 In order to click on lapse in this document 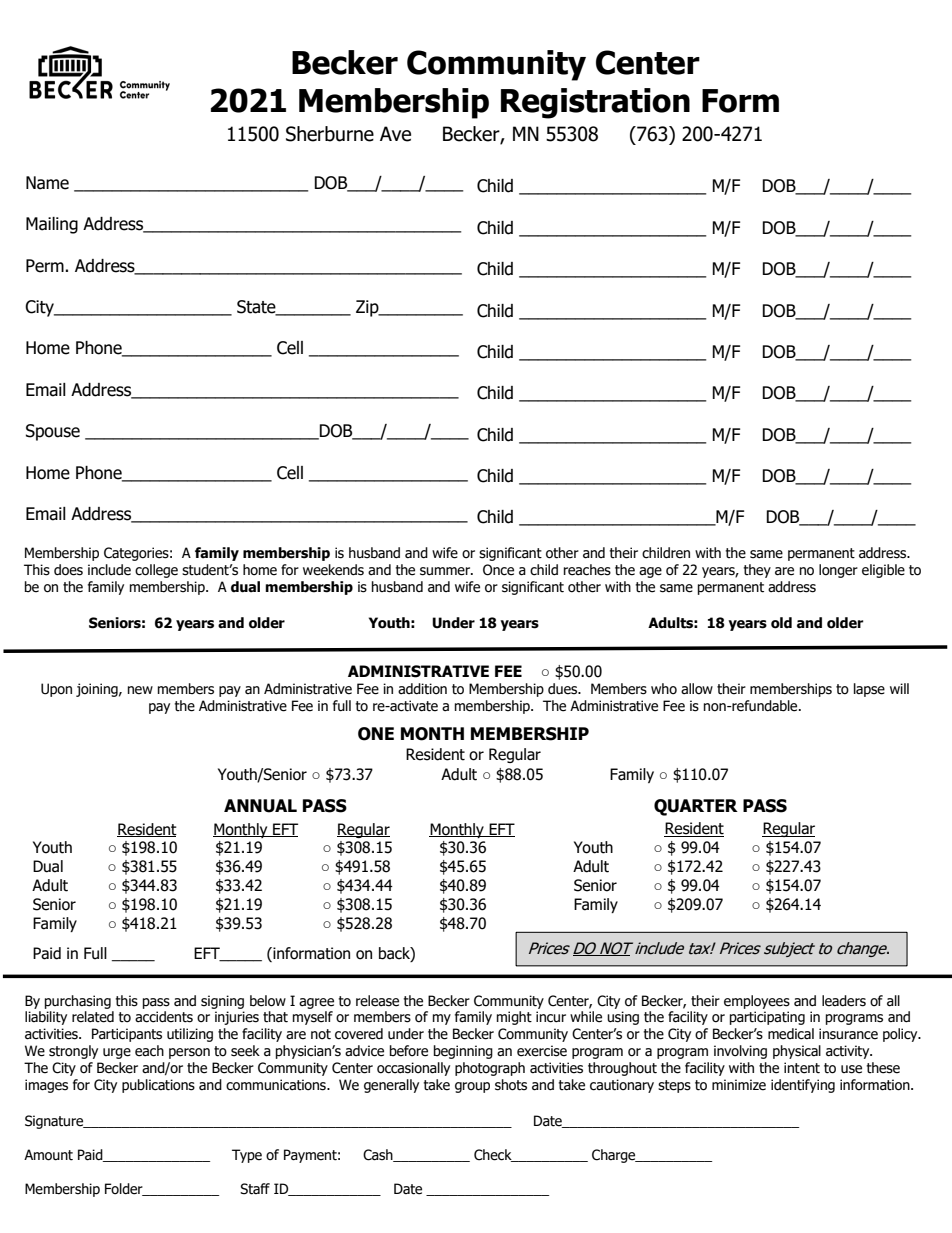, I will do `click(869, 690)`.
